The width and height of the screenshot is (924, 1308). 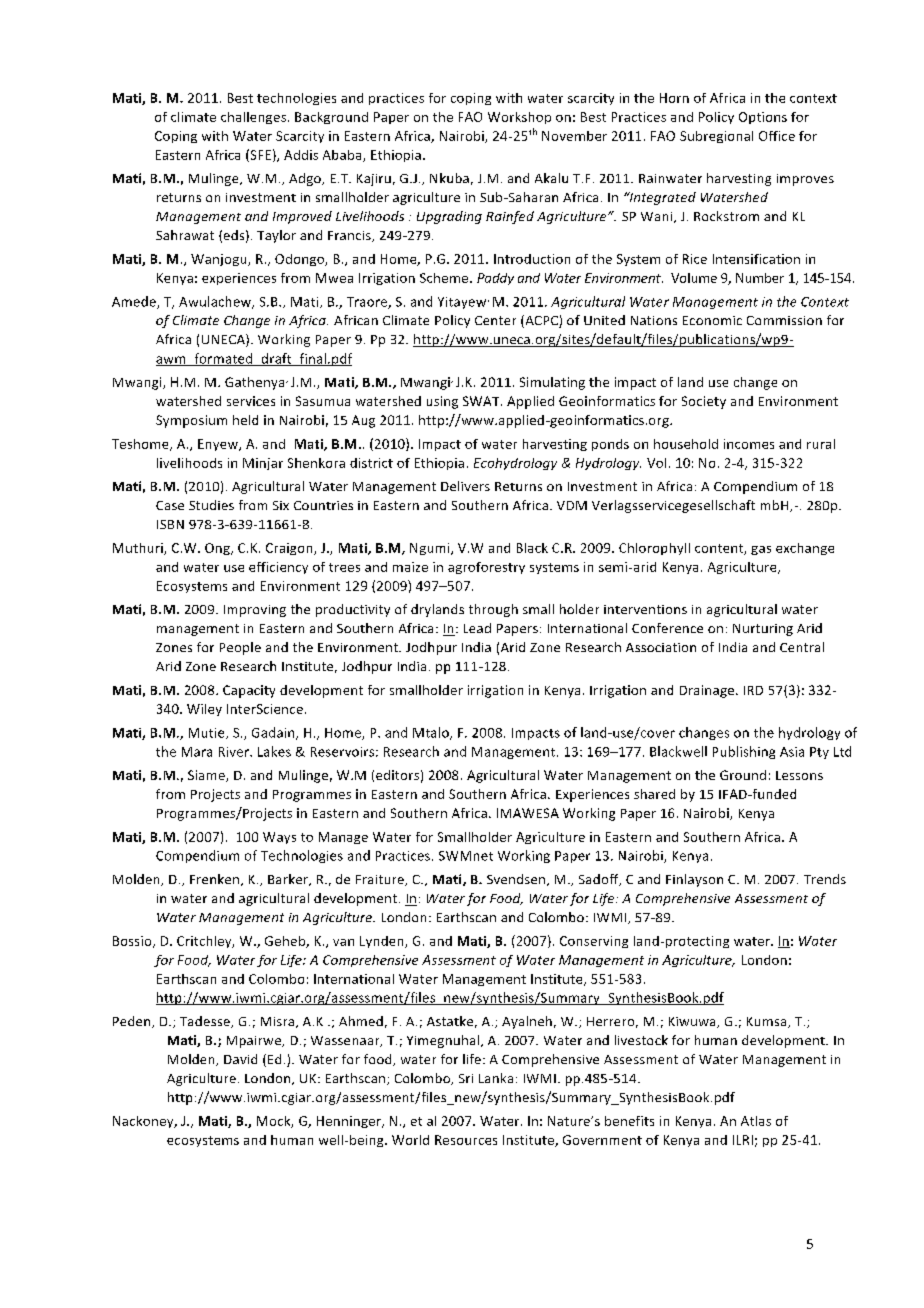 What do you see at coordinates (763, 630) in the screenshot?
I see `Nurturing` at bounding box center [763, 630].
